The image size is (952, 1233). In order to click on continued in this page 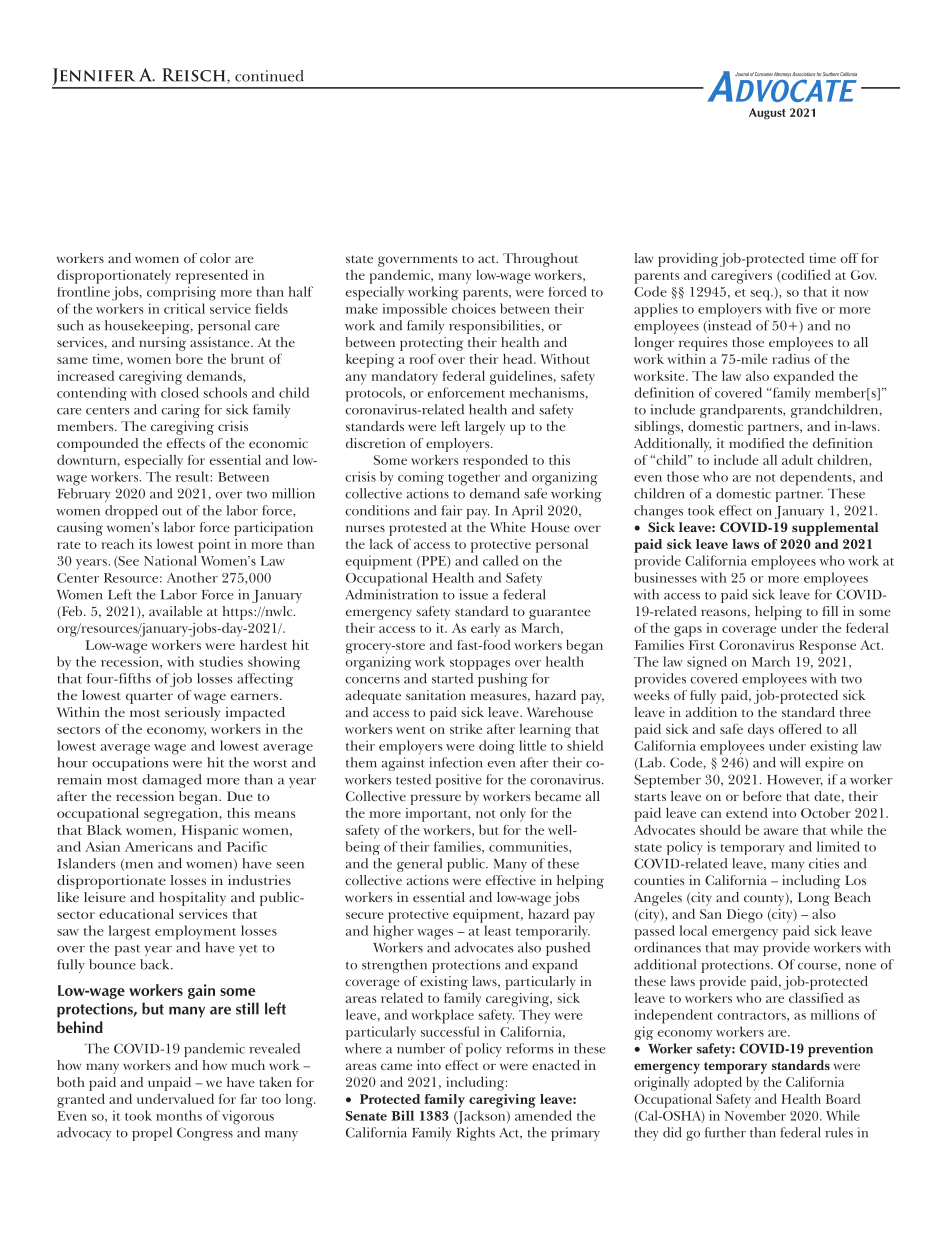, I will do `click(269, 76)`.
